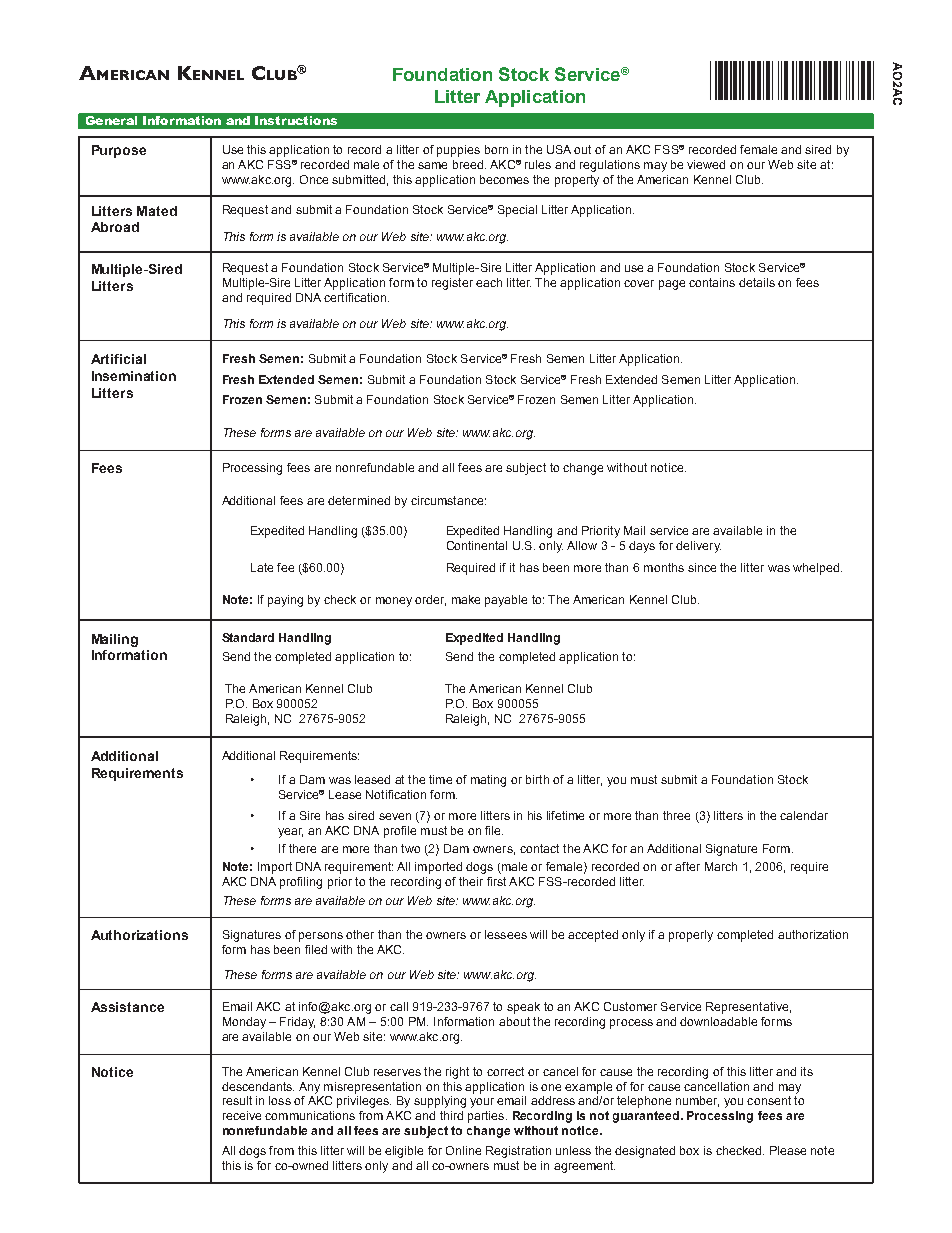  What do you see at coordinates (706, 164) in the screenshot?
I see `viewed` at bounding box center [706, 164].
